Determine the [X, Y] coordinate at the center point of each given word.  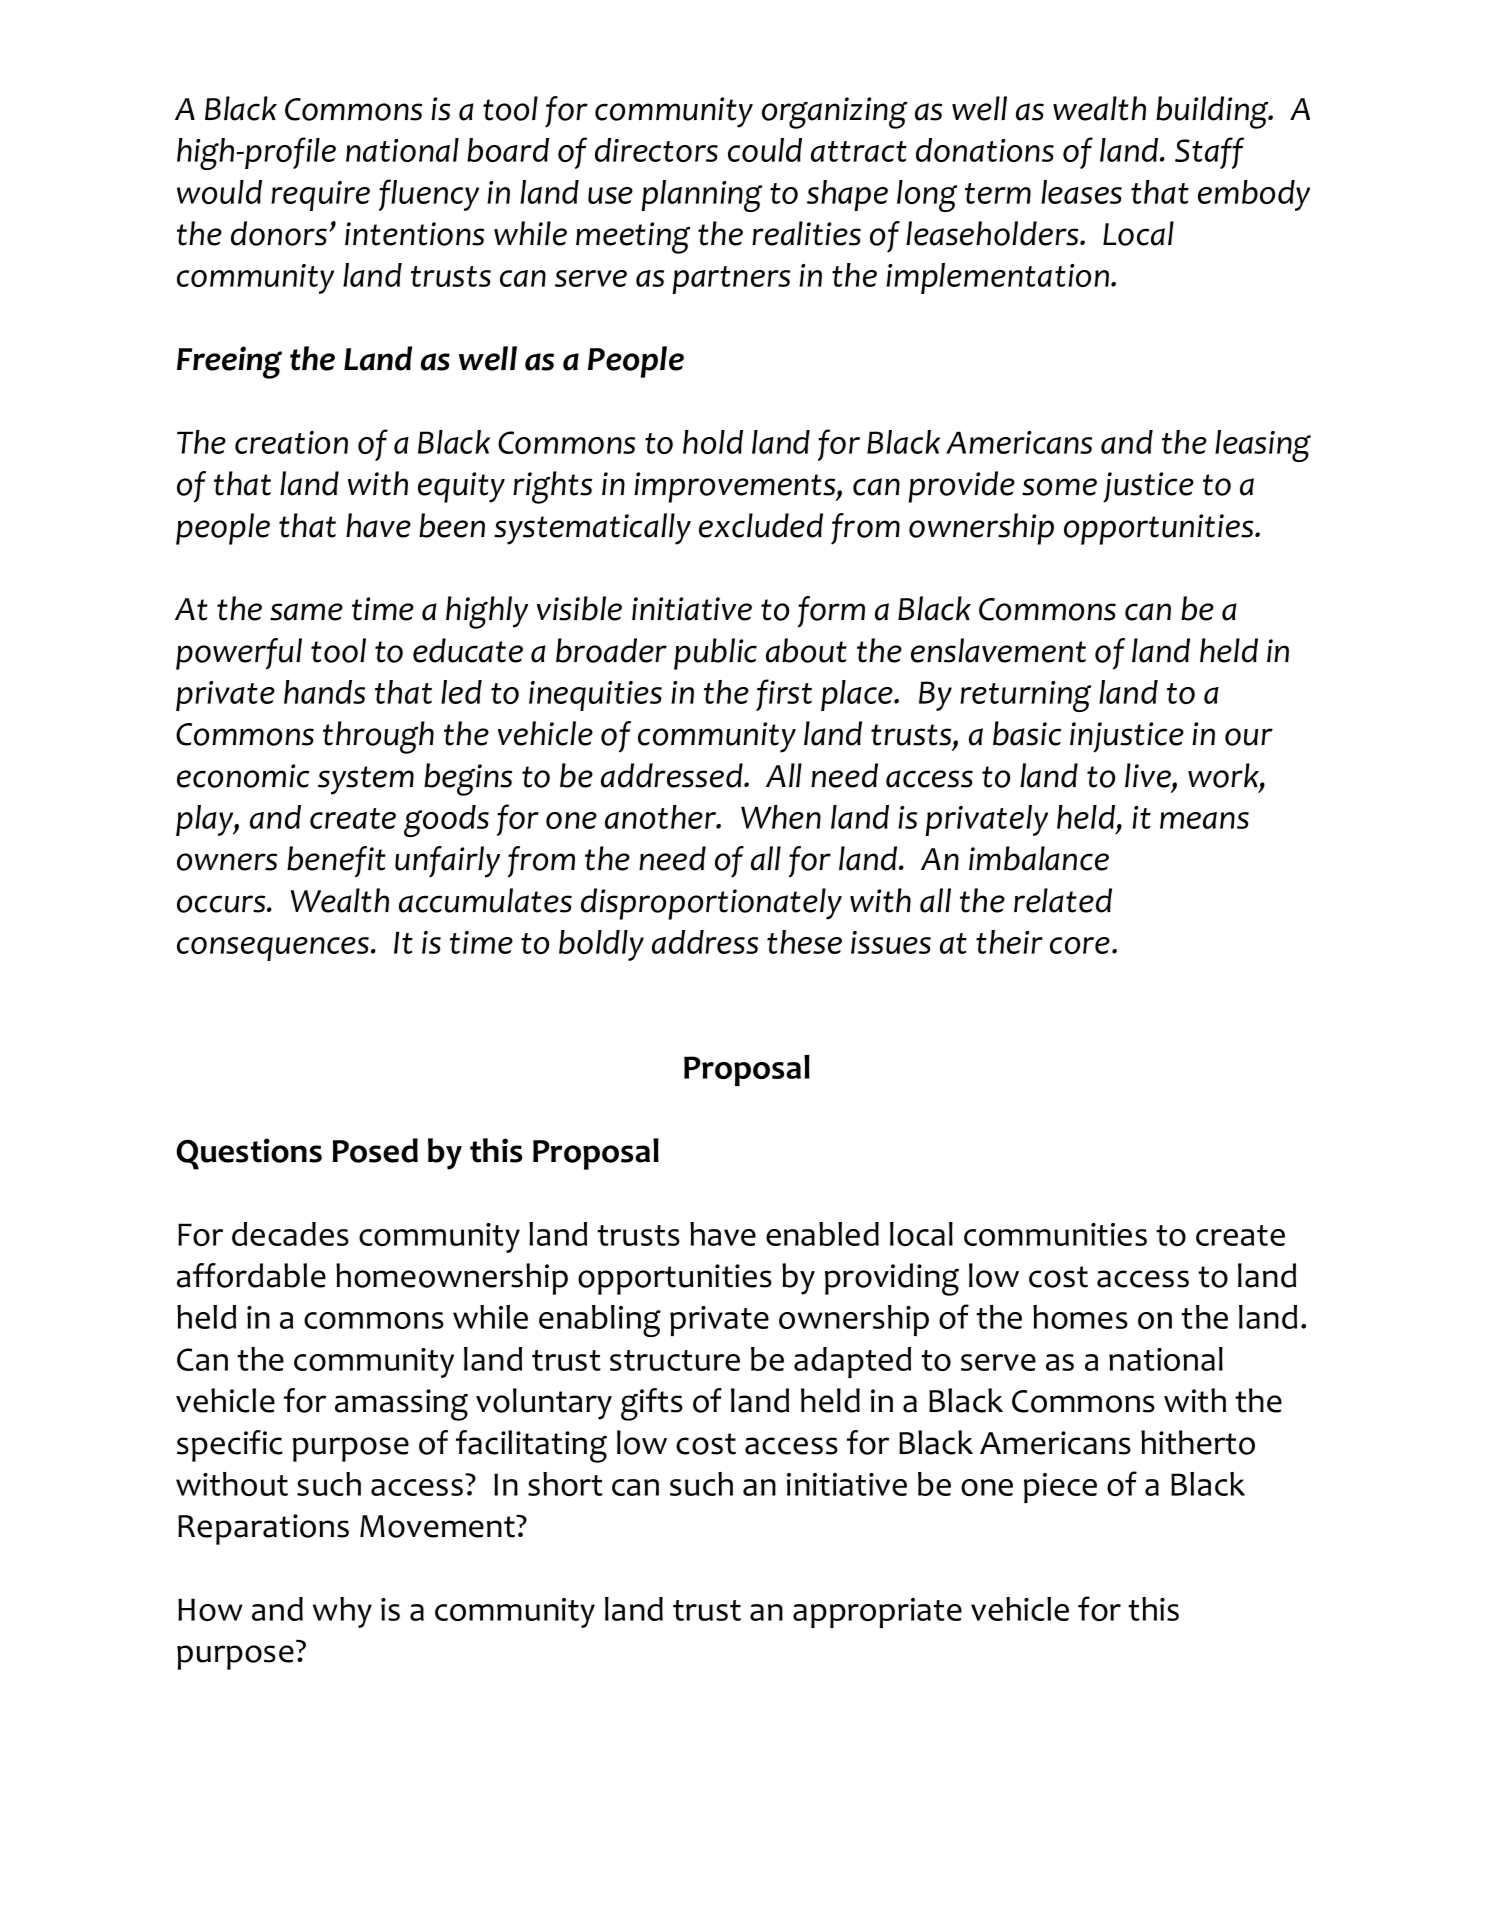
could [765, 150]
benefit [336, 862]
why [342, 1612]
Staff [1209, 153]
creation [291, 442]
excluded [761, 525]
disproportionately [711, 904]
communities [1055, 1234]
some [1059, 487]
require [320, 196]
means [1204, 820]
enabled [822, 1234]
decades [290, 1234]
